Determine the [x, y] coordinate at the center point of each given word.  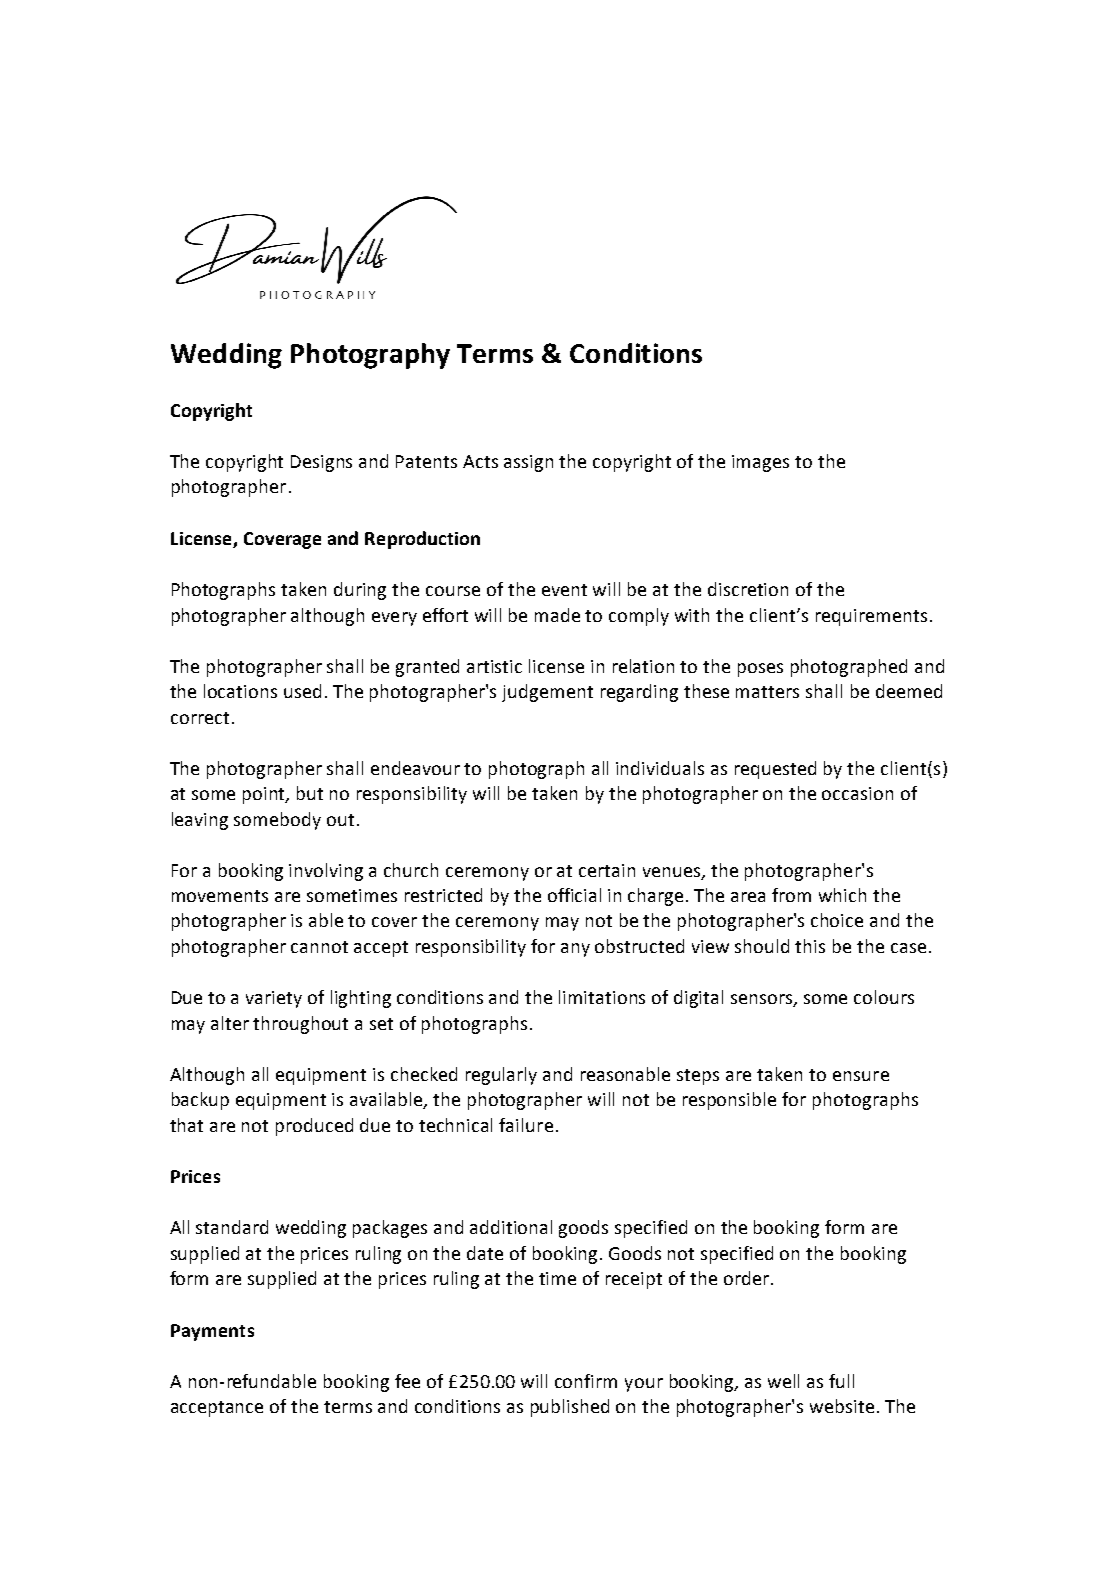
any [575, 950]
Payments [212, 1332]
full [841, 1381]
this [810, 946]
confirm [586, 1381]
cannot [319, 947]
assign [528, 463]
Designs [321, 463]
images [760, 463]
